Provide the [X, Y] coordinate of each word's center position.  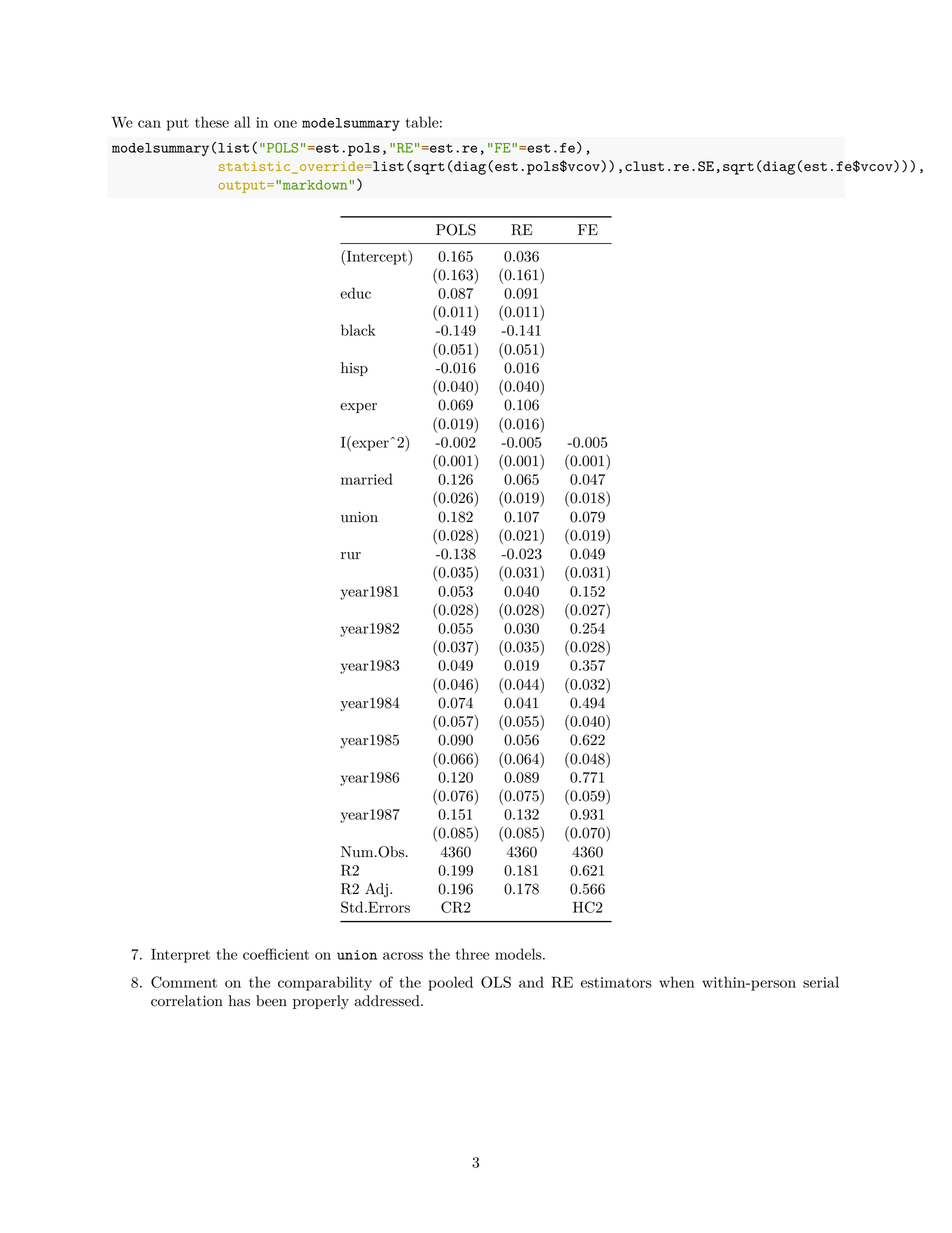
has [239, 1001]
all [242, 122]
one [285, 124]
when [677, 982]
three [472, 954]
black [358, 330]
